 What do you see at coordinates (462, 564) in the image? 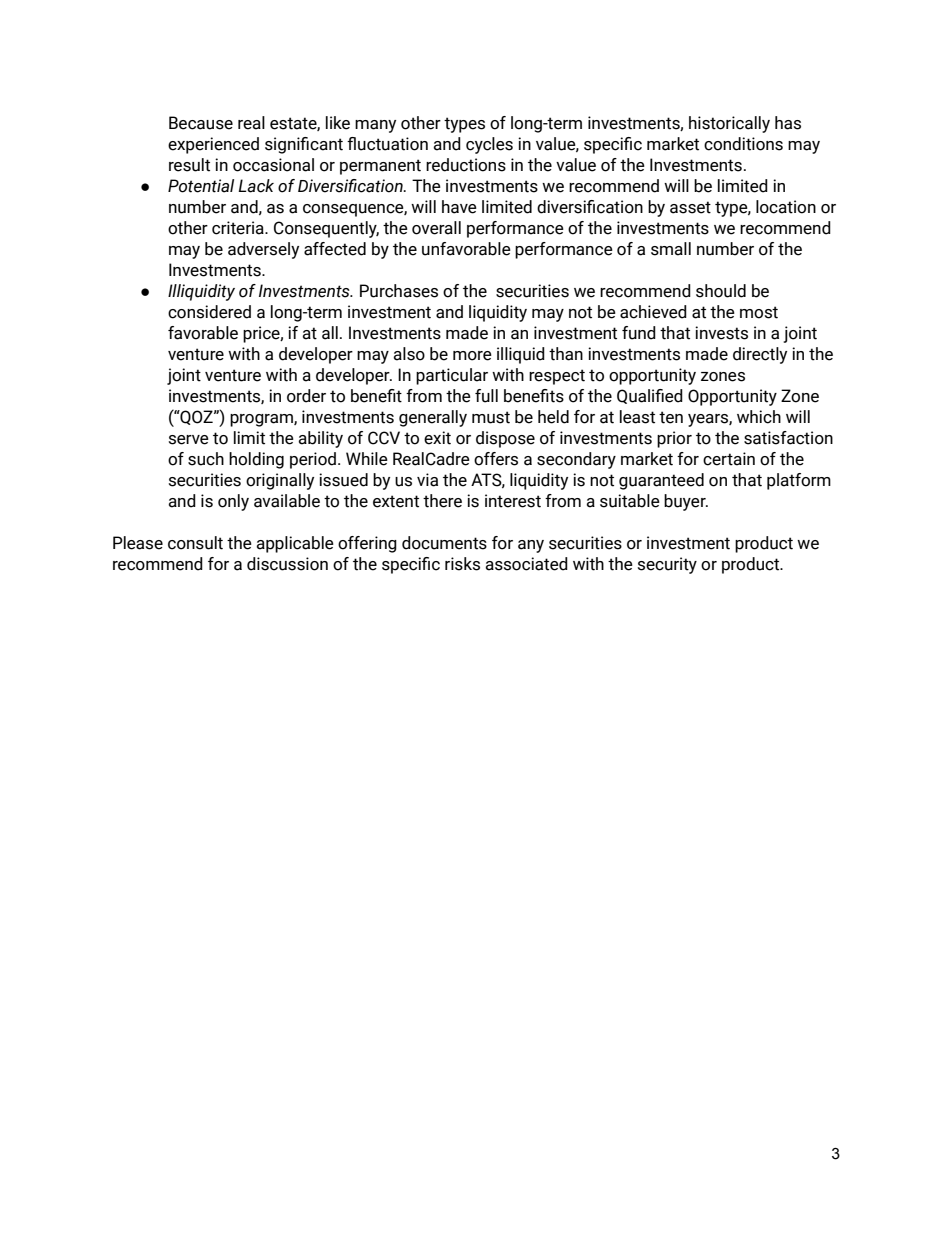
I see `risks` at bounding box center [462, 564].
